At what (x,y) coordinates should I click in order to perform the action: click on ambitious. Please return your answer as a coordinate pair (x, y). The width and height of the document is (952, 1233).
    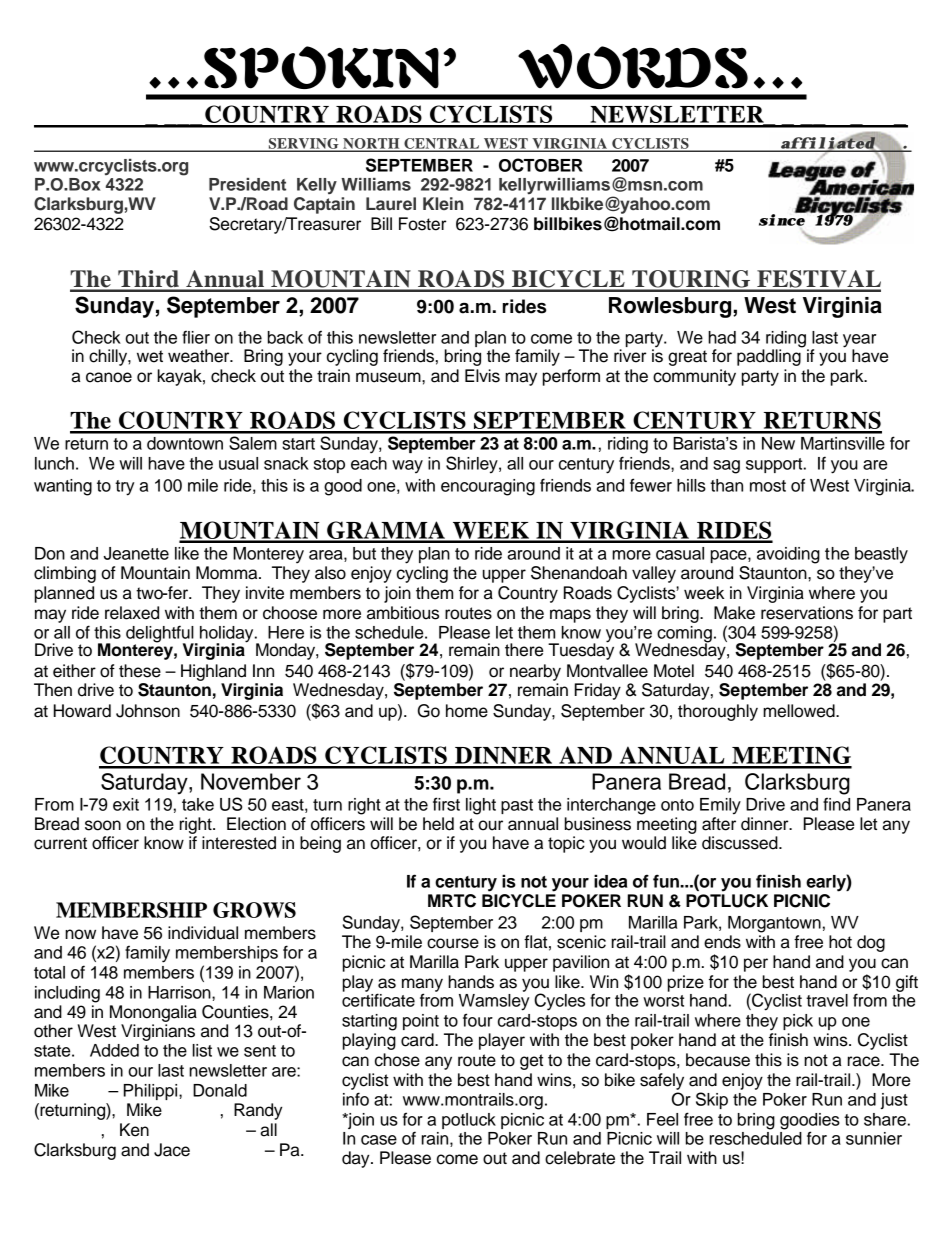
    Looking at the image, I should click on (403, 613).
